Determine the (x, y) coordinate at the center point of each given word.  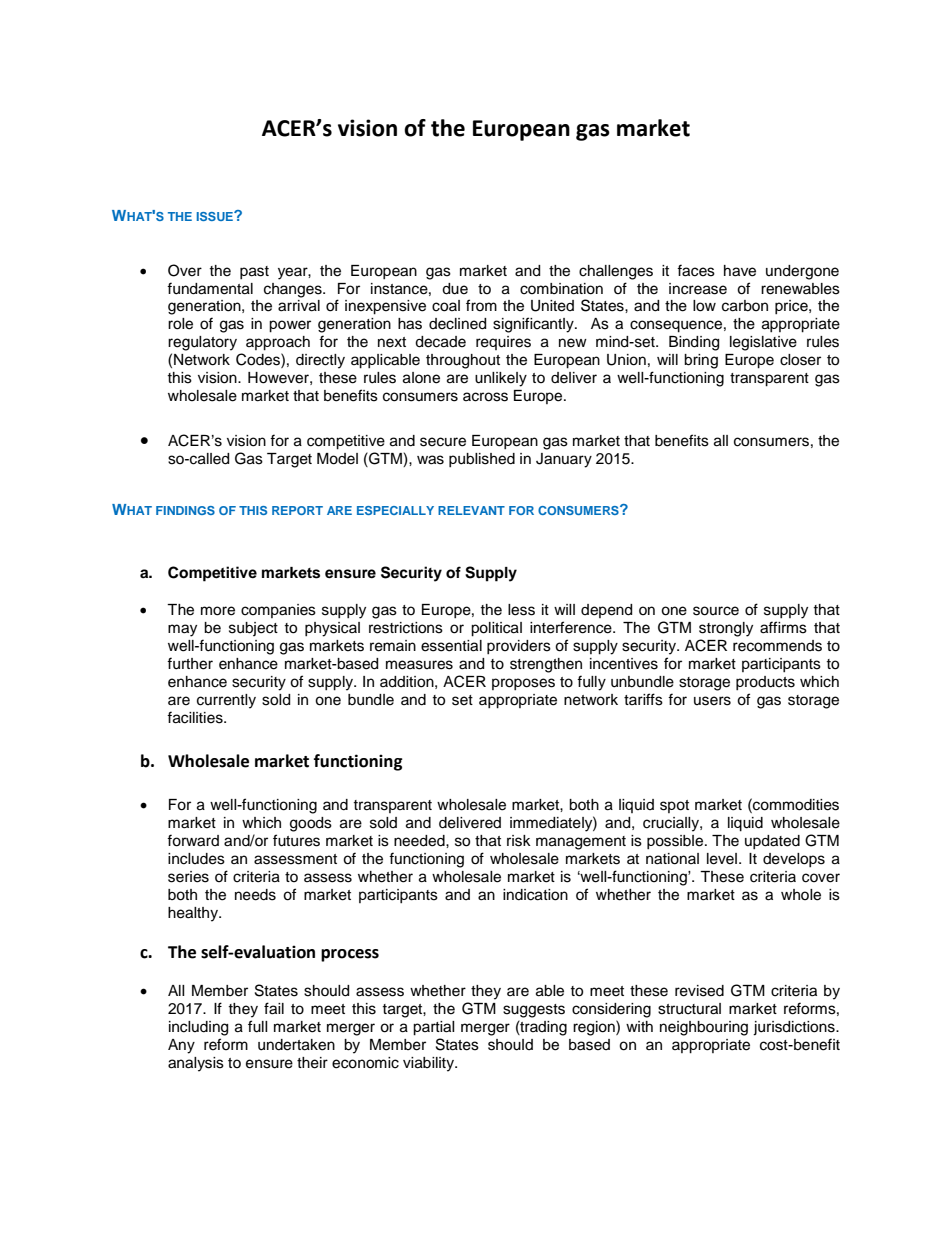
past (254, 272)
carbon (745, 306)
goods (311, 824)
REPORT (297, 510)
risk (519, 841)
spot (674, 806)
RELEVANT (471, 510)
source (716, 611)
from (481, 305)
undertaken (296, 1045)
